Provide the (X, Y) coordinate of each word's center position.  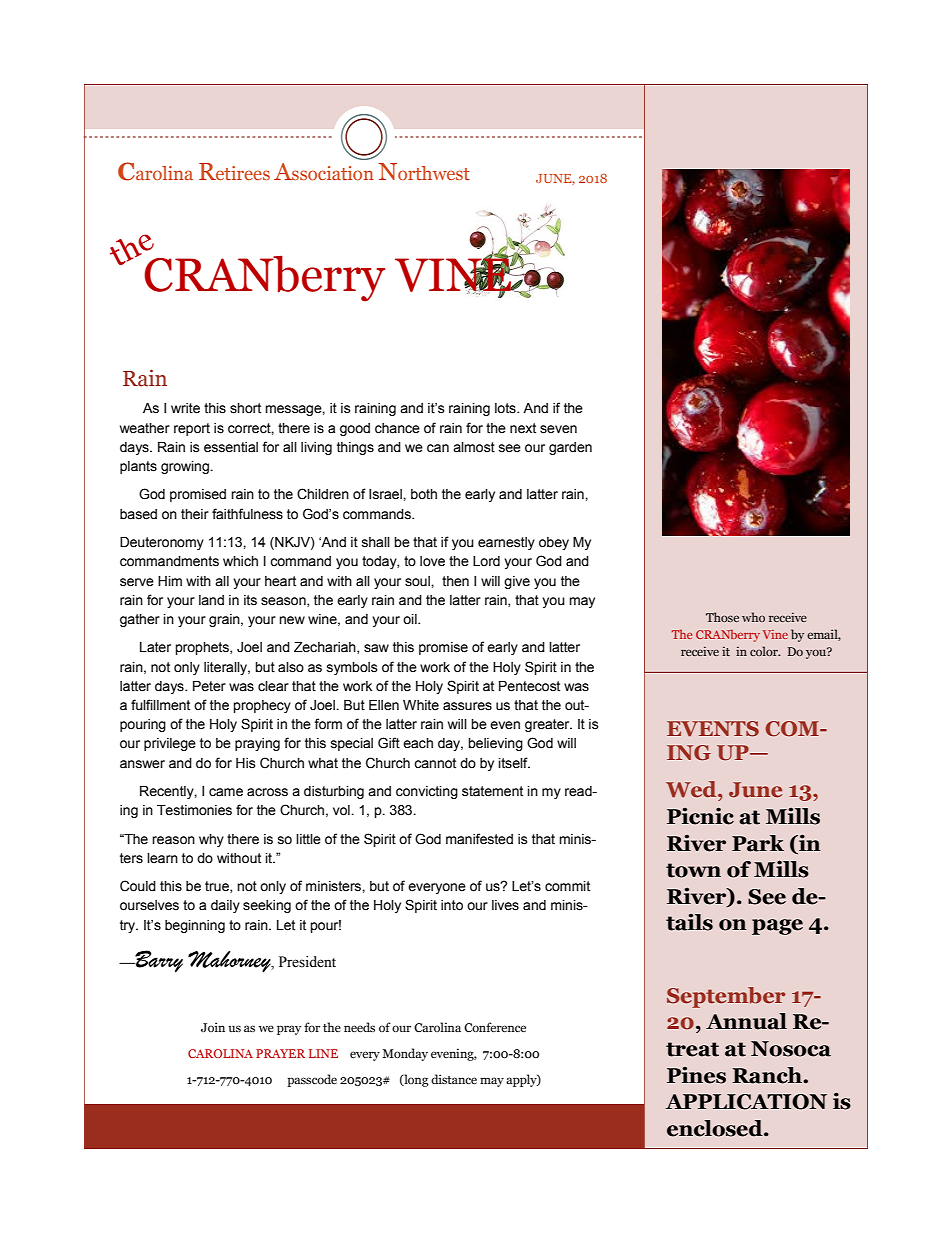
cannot (435, 763)
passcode (312, 1080)
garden (570, 448)
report (192, 429)
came (226, 792)
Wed (692, 789)
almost (474, 447)
